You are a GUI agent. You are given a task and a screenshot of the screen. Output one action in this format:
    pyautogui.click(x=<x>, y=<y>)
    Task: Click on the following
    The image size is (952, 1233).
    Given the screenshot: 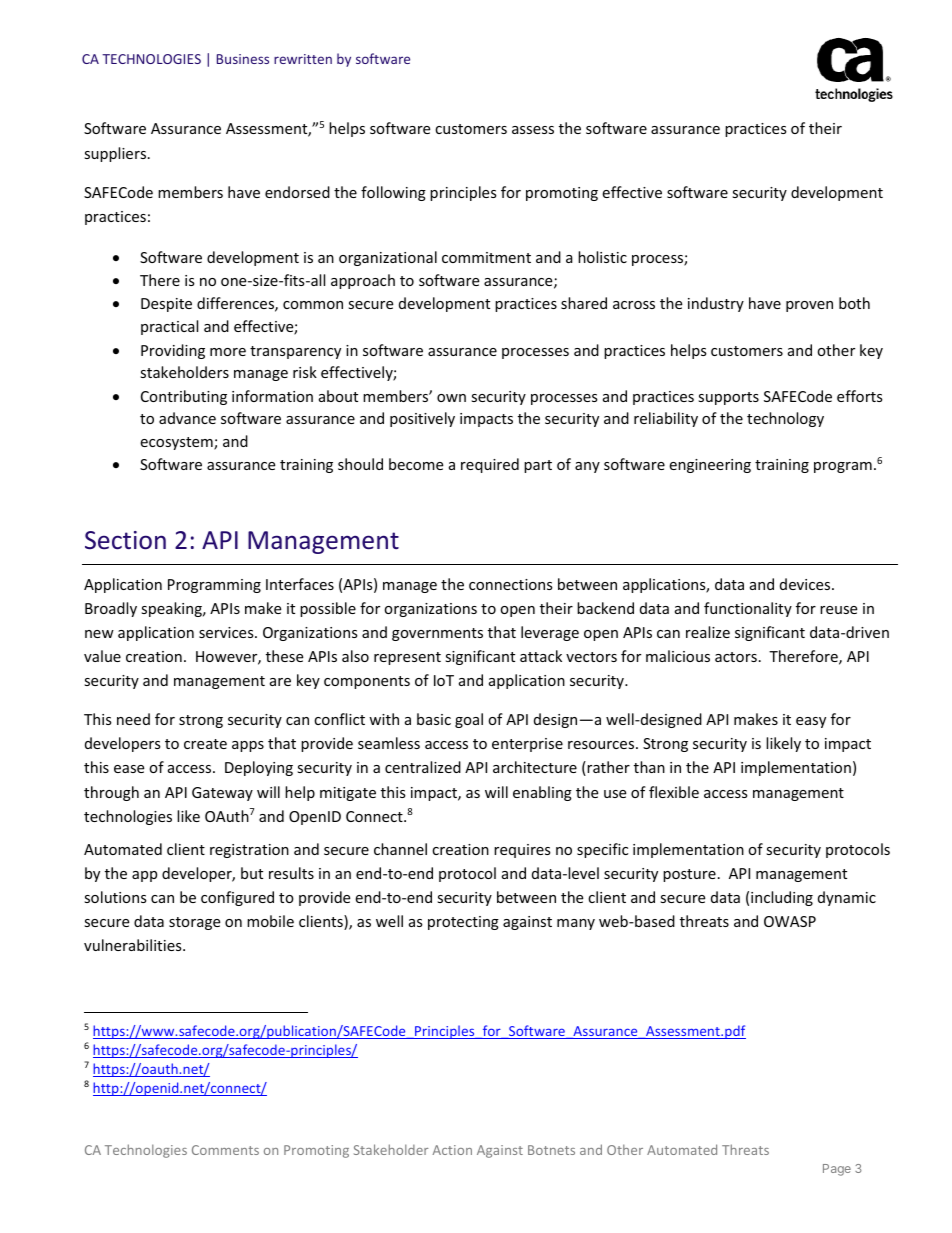 What is the action you would take?
    pyautogui.click(x=393, y=193)
